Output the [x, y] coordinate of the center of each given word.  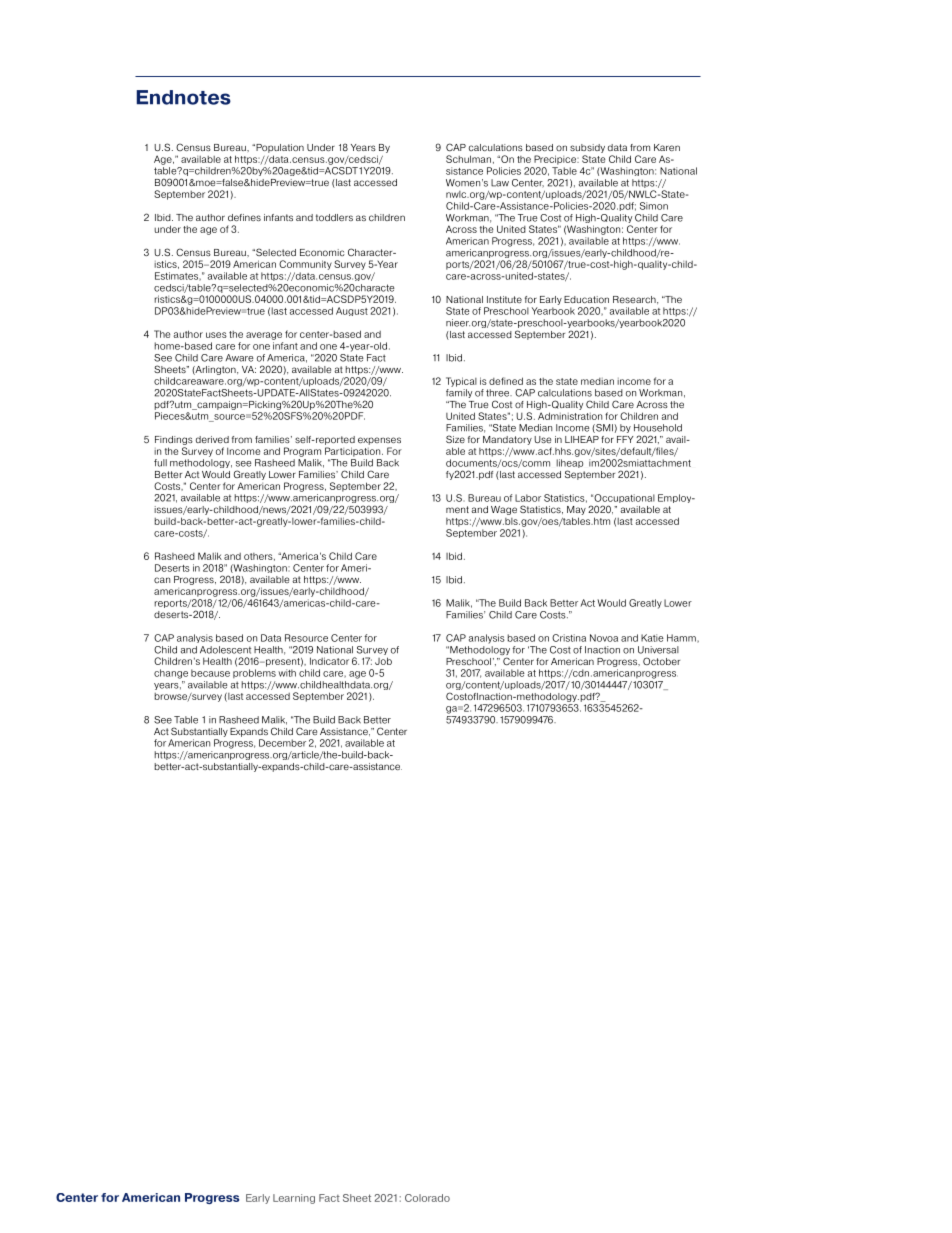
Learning [294, 1199]
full [160, 463]
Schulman [468, 159]
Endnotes [184, 97]
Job [383, 661]
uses [216, 335]
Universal [658, 650]
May [576, 510]
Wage [504, 510]
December [282, 743]
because [210, 673]
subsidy [587, 148]
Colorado [427, 1198]
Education [586, 299]
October [661, 661]
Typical [461, 382]
